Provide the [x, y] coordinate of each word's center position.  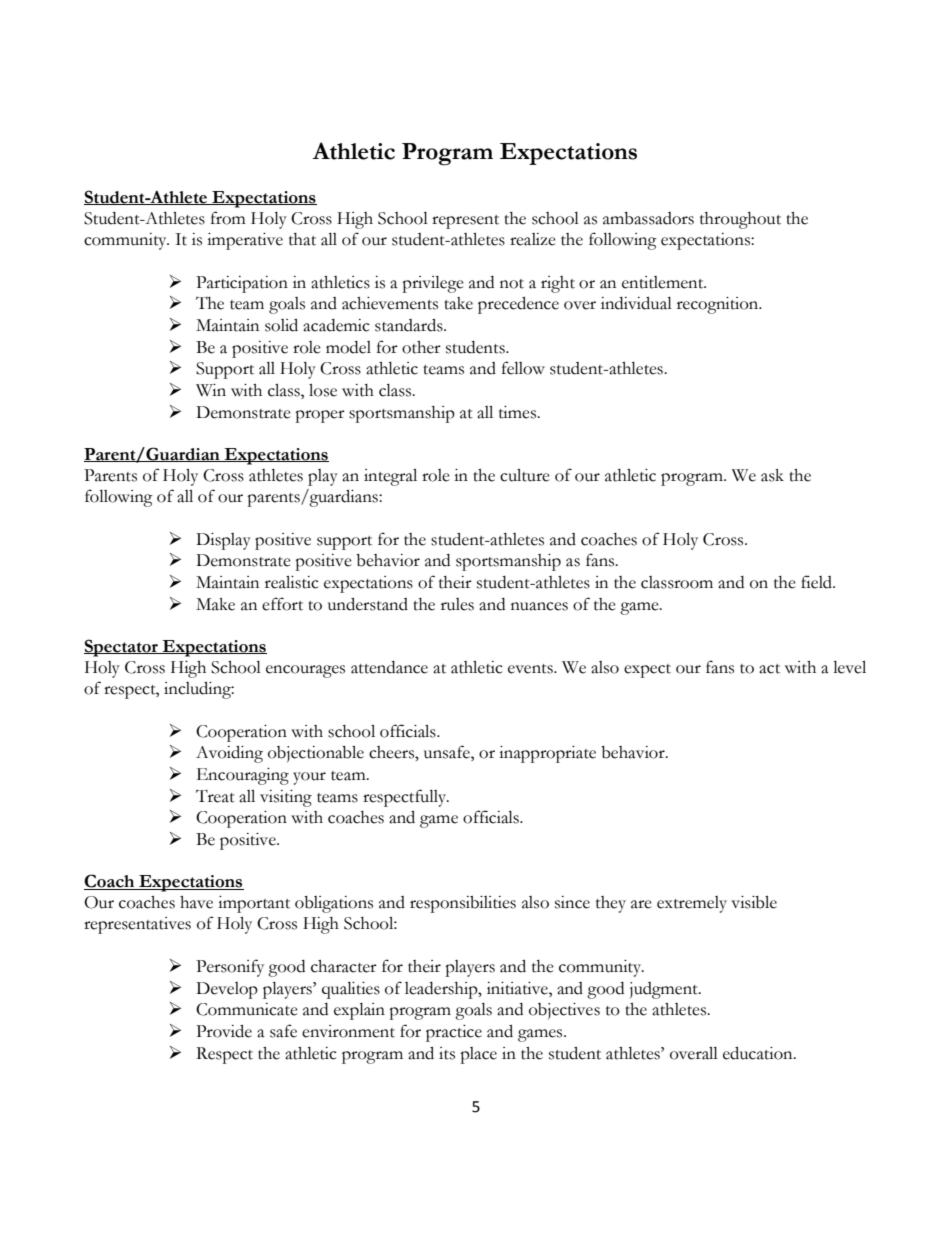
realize [533, 239]
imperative [245, 241]
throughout [740, 220]
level [849, 667]
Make [215, 604]
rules [457, 604]
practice [454, 1033]
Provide [224, 1031]
